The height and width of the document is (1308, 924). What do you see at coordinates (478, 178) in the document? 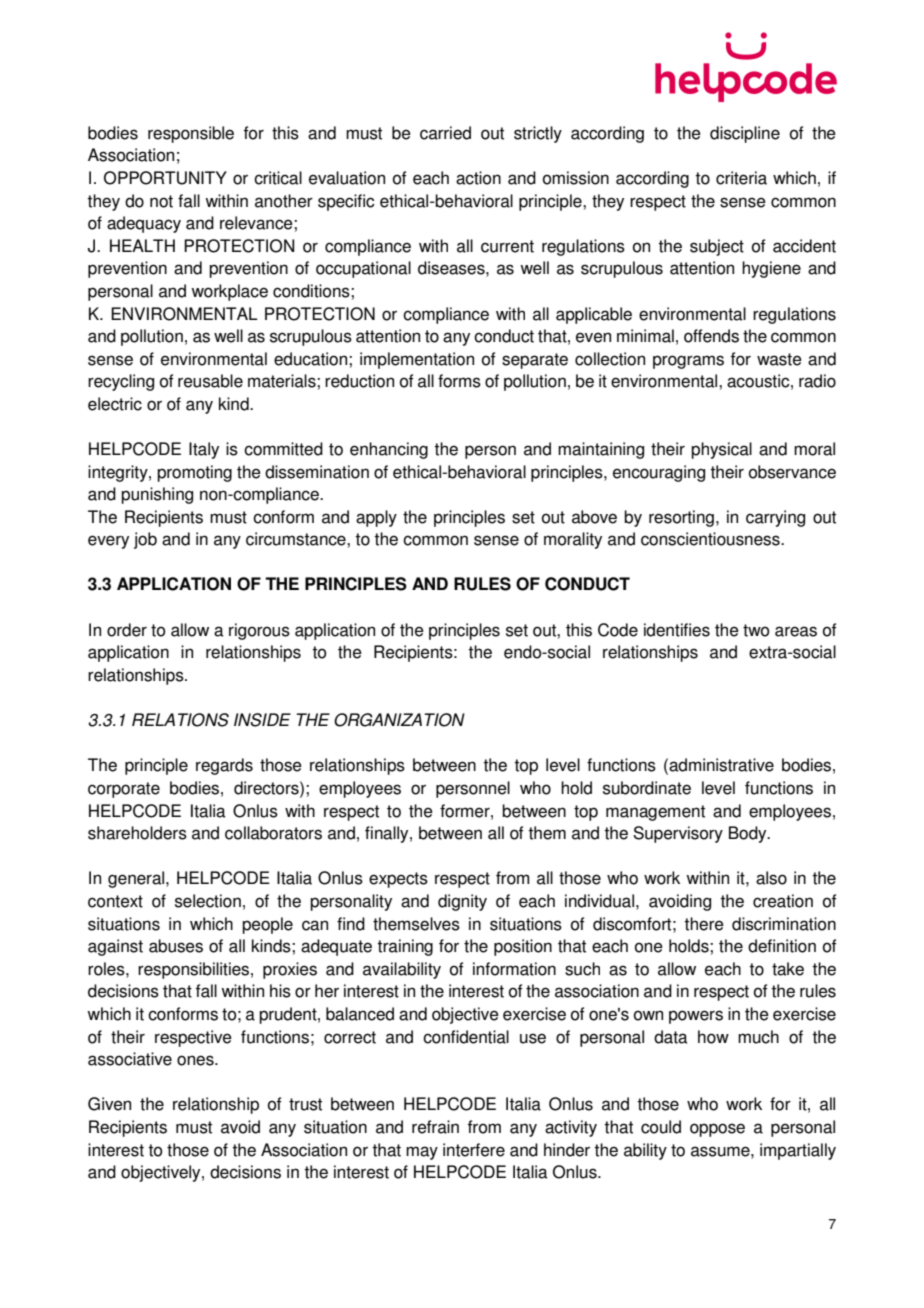
I see `action` at bounding box center [478, 178].
